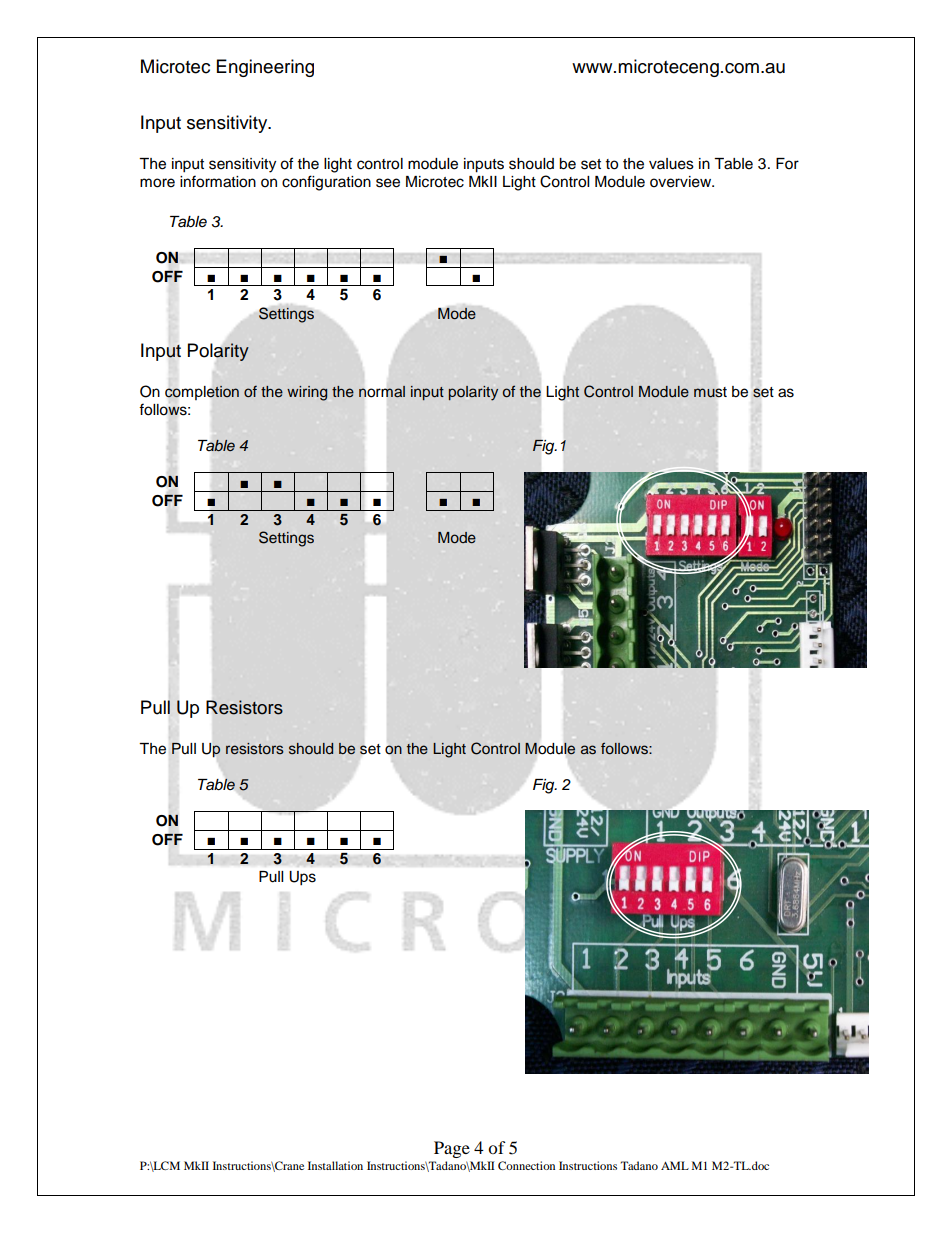 This document has height=1233, width=952. What do you see at coordinates (202, 393) in the document?
I see `completion` at bounding box center [202, 393].
